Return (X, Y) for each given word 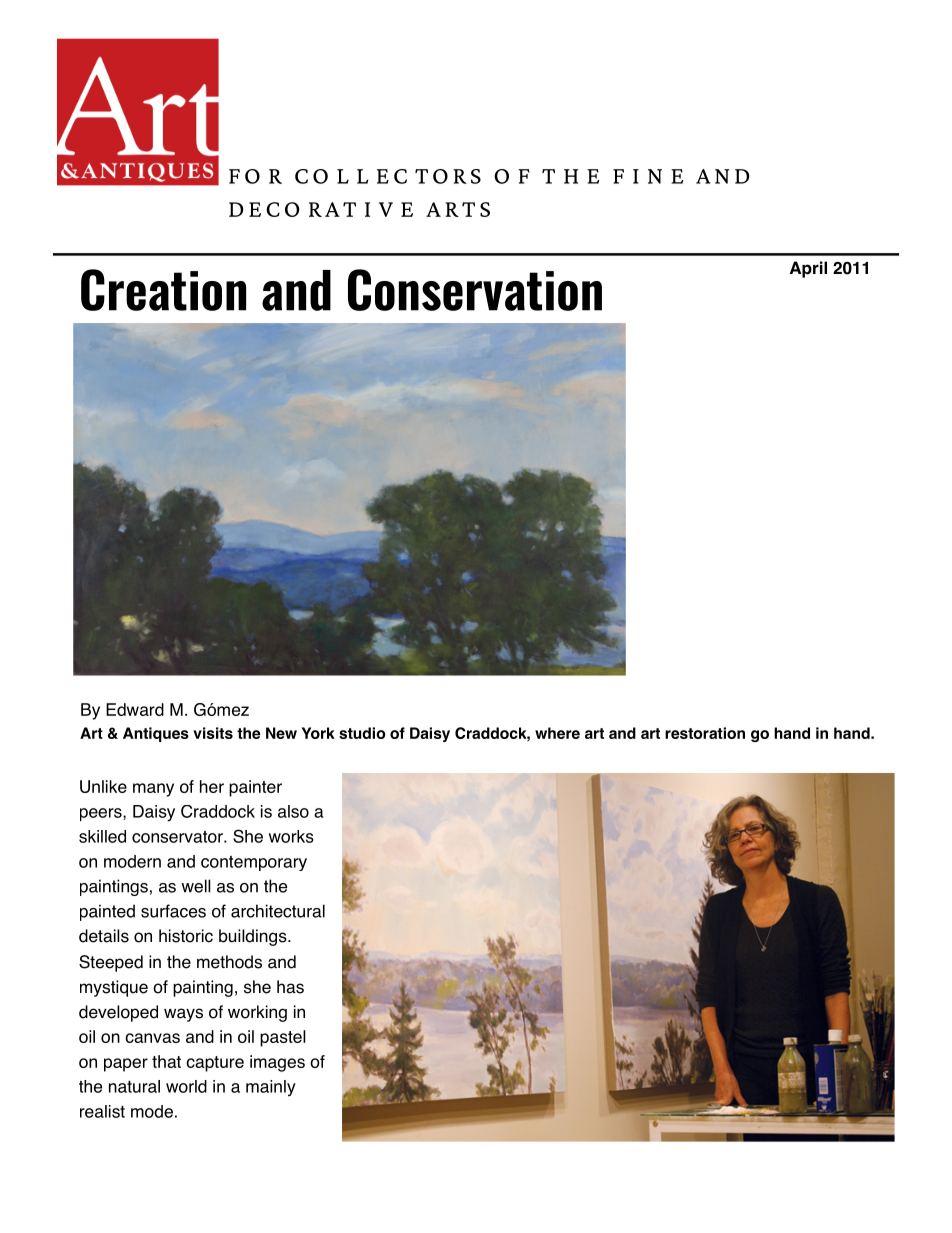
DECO (264, 209)
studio (362, 733)
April (808, 269)
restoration (705, 733)
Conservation (475, 290)
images (277, 1063)
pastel (283, 1038)
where (557, 733)
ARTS (458, 209)
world (186, 1086)
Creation (163, 290)
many (153, 790)
